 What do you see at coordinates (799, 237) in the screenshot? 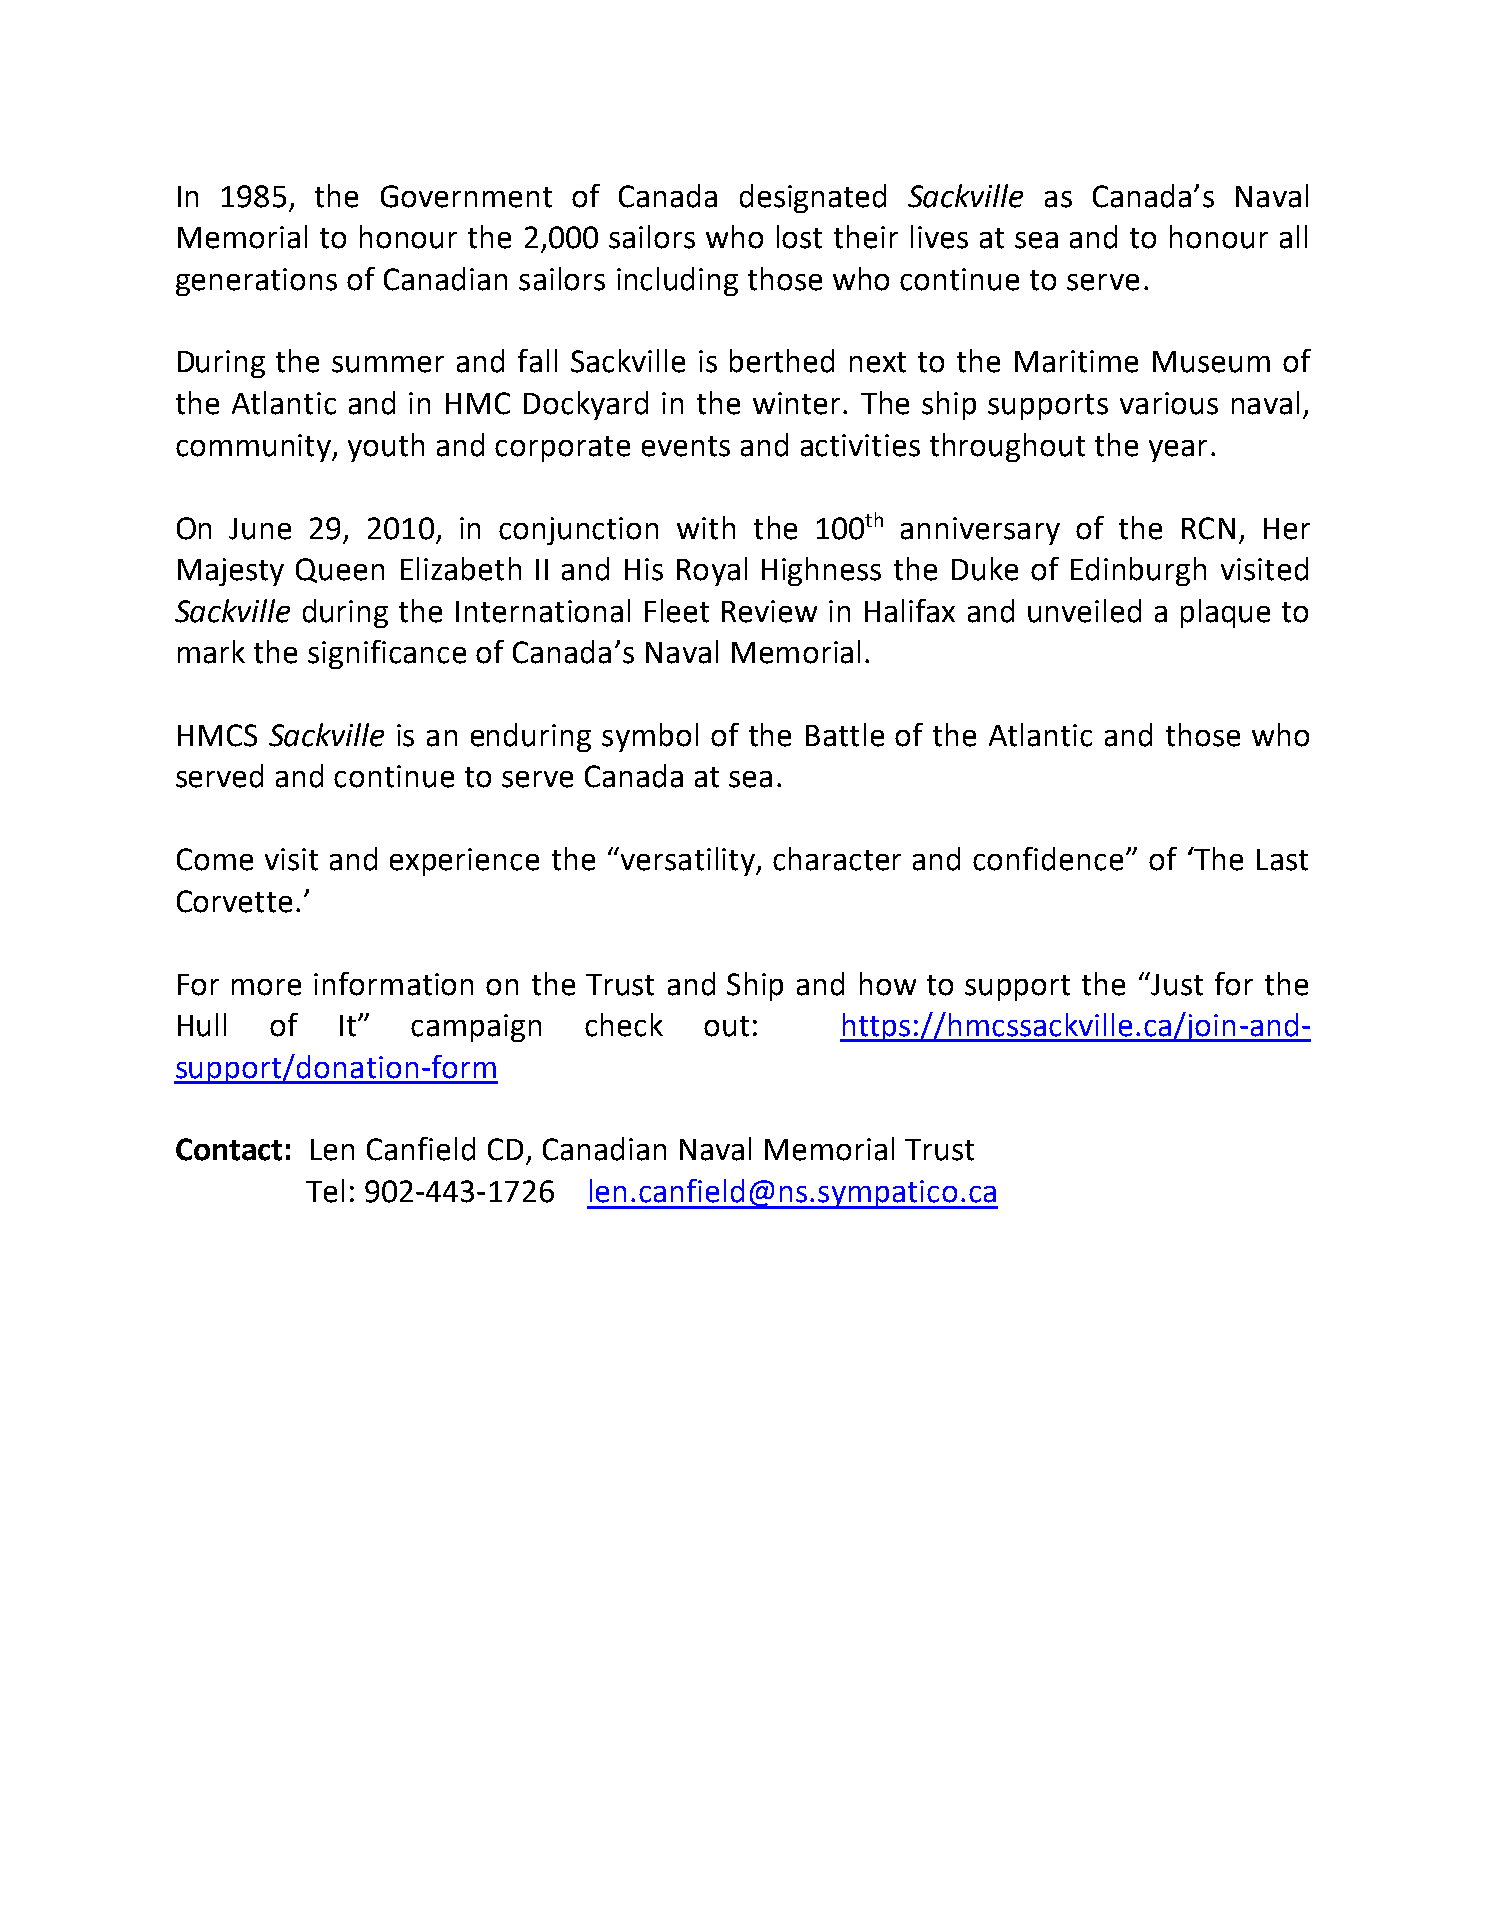
I see `lost` at bounding box center [799, 237].
